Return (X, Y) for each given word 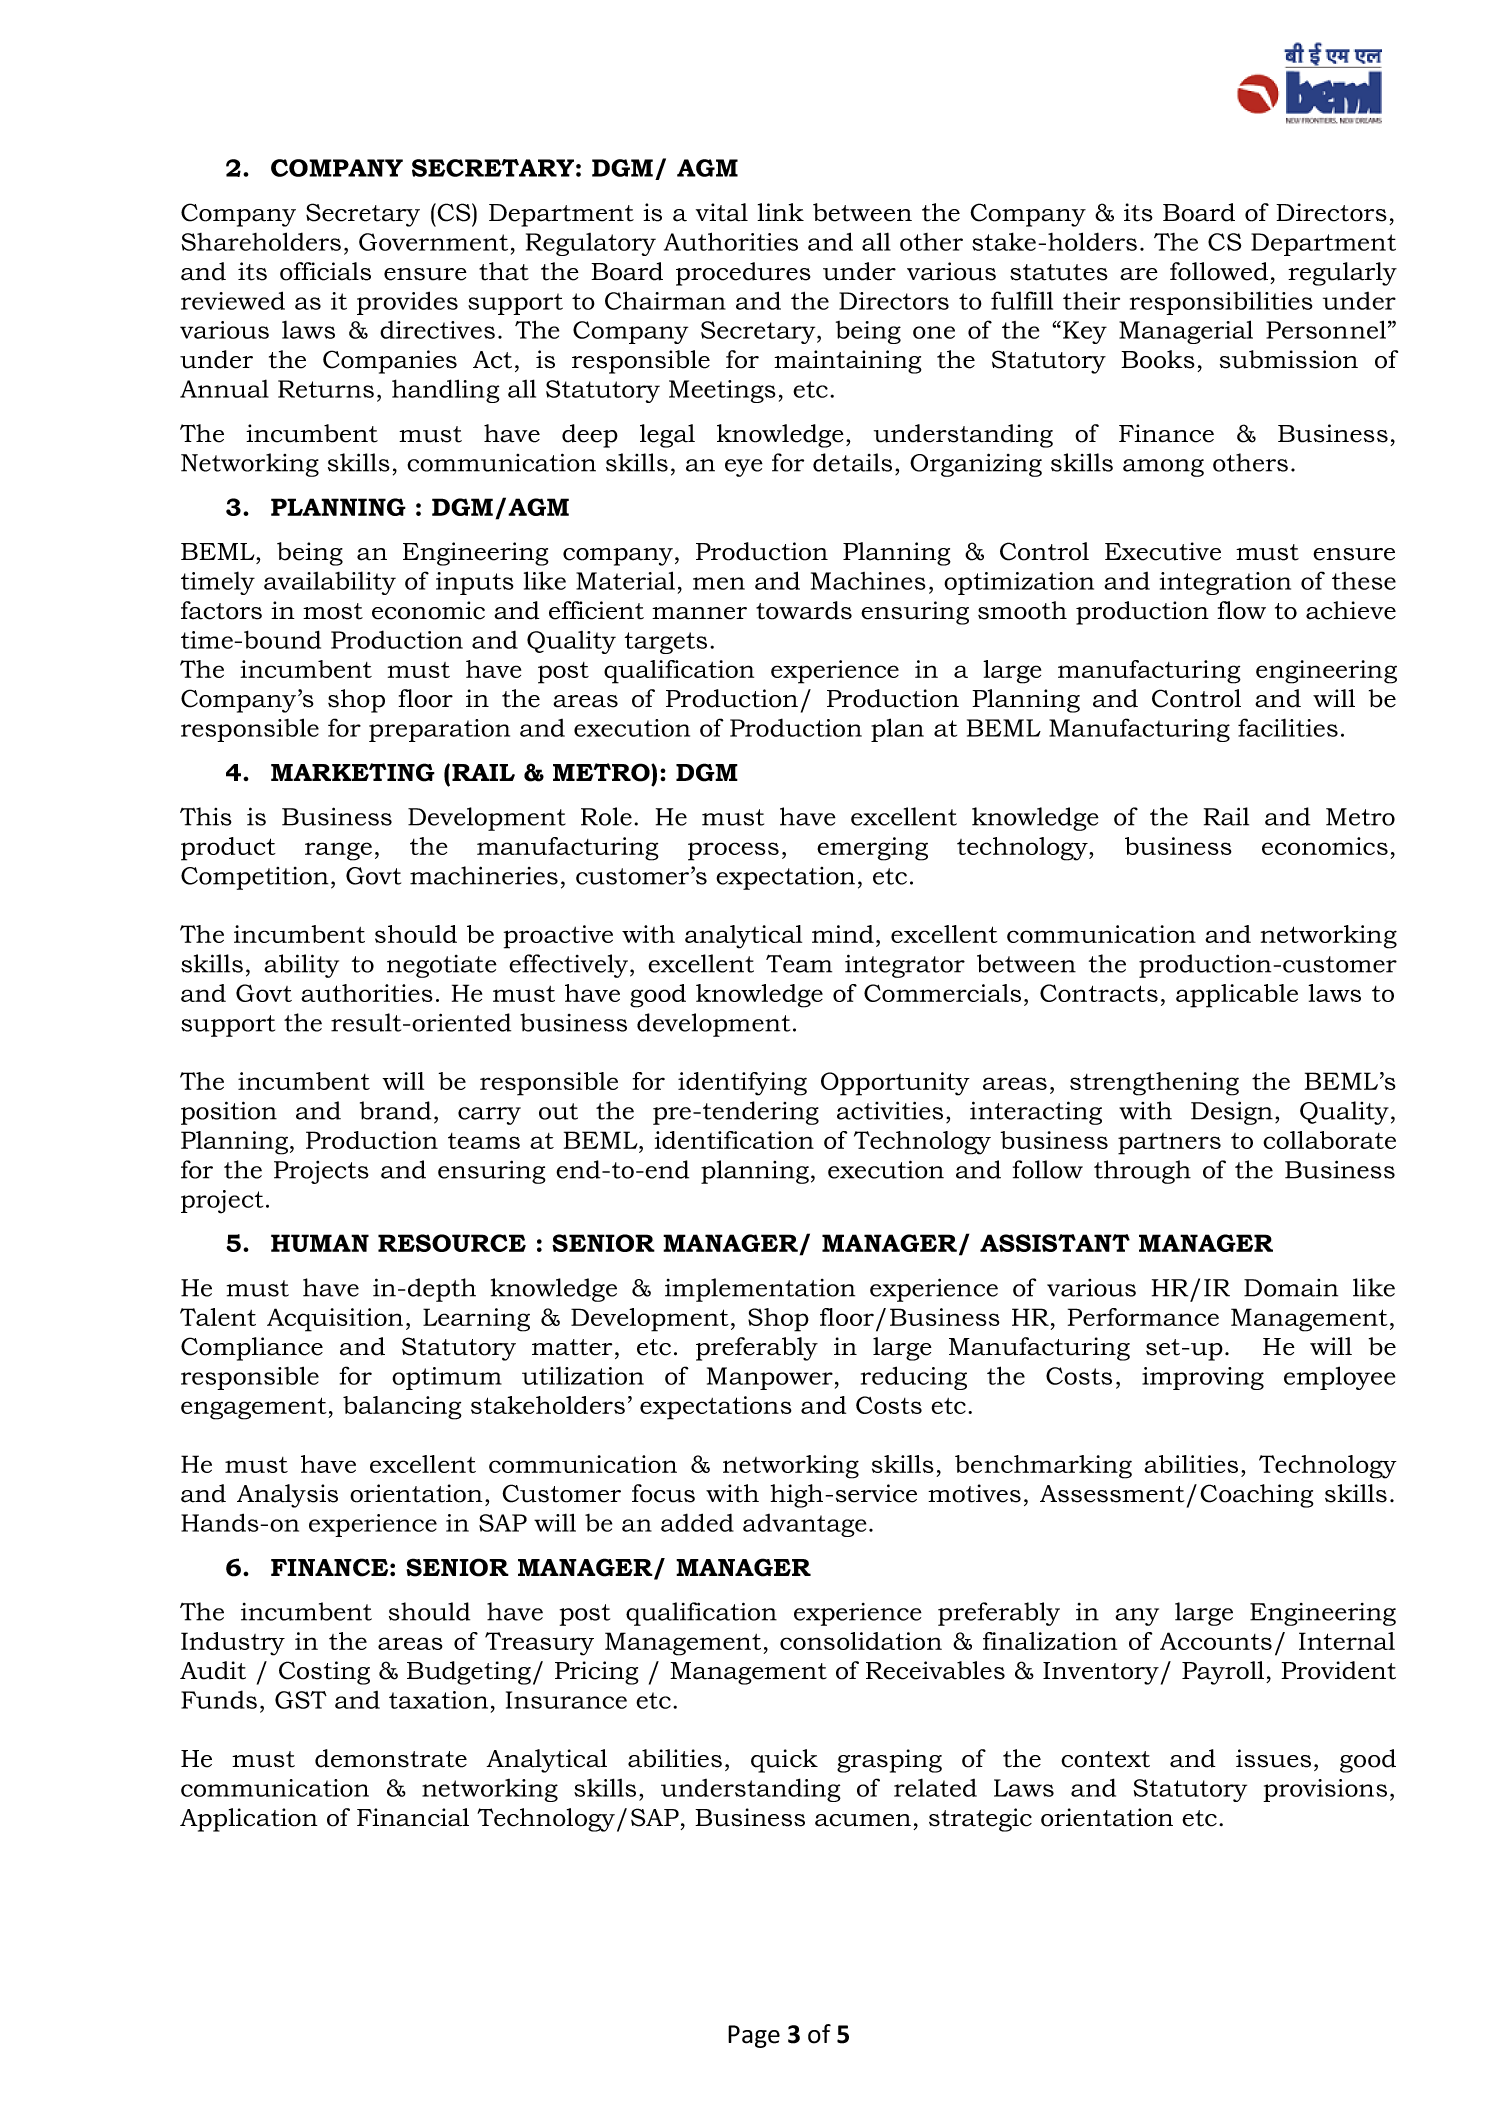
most (333, 611)
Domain (1291, 1288)
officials (325, 271)
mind (843, 934)
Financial (413, 1817)
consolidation (861, 1641)
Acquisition (335, 1320)
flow (1241, 610)
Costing (324, 1673)
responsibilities (1221, 303)
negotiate (442, 966)
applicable (1237, 996)
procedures (743, 274)
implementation (760, 1290)
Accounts (1216, 1641)
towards (804, 610)
